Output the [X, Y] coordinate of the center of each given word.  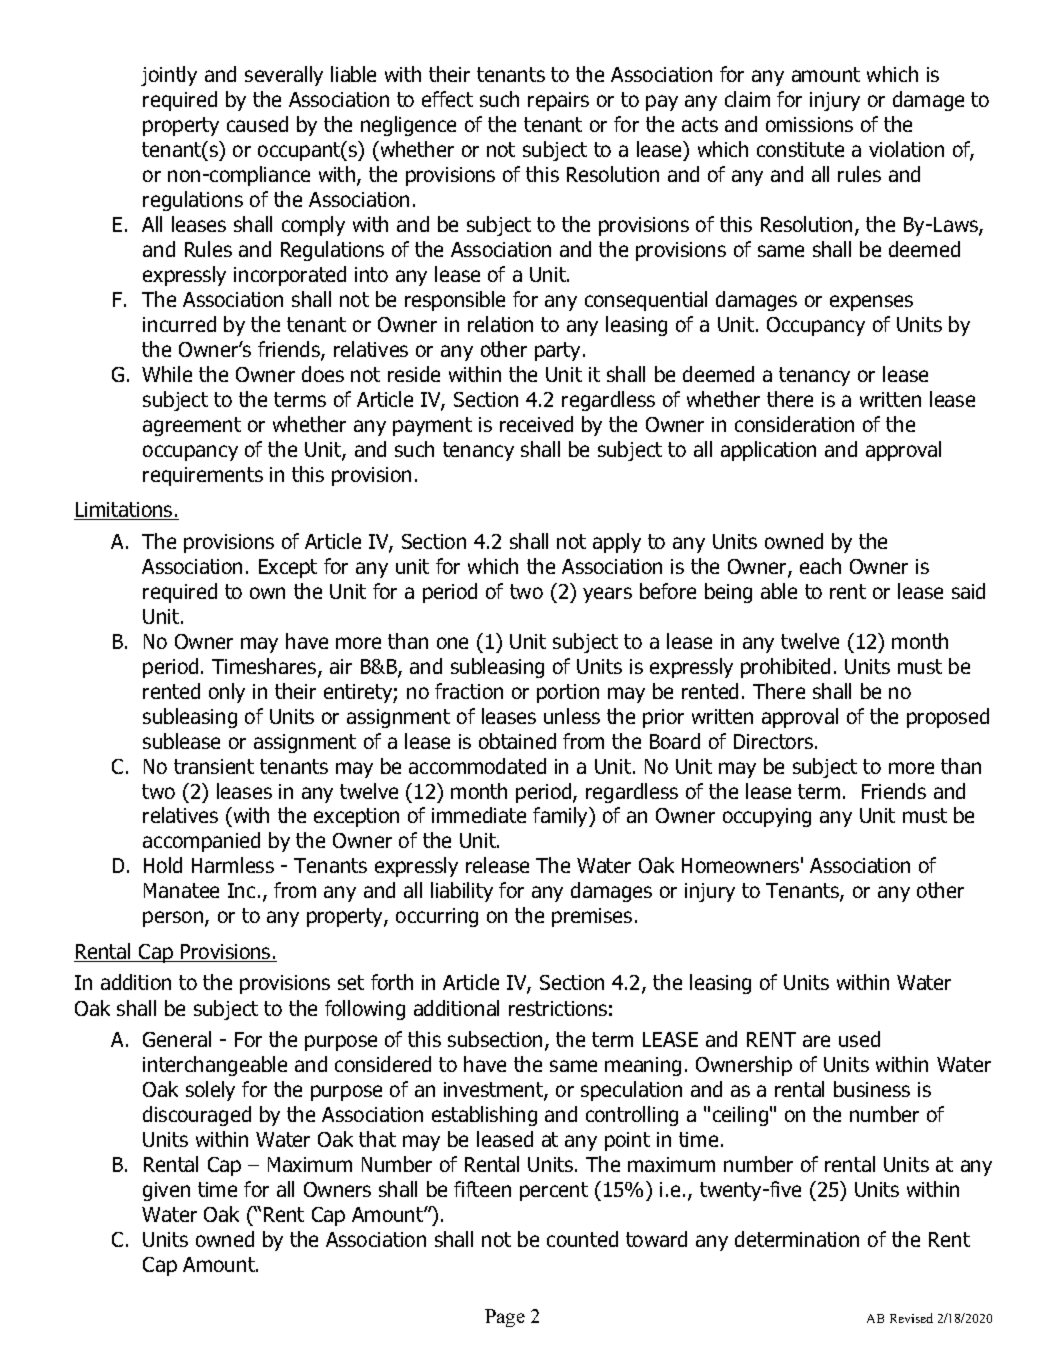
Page [505, 1318]
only [227, 693]
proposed [948, 718]
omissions [809, 124]
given [166, 1191]
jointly [169, 76]
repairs [558, 101]
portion [568, 693]
